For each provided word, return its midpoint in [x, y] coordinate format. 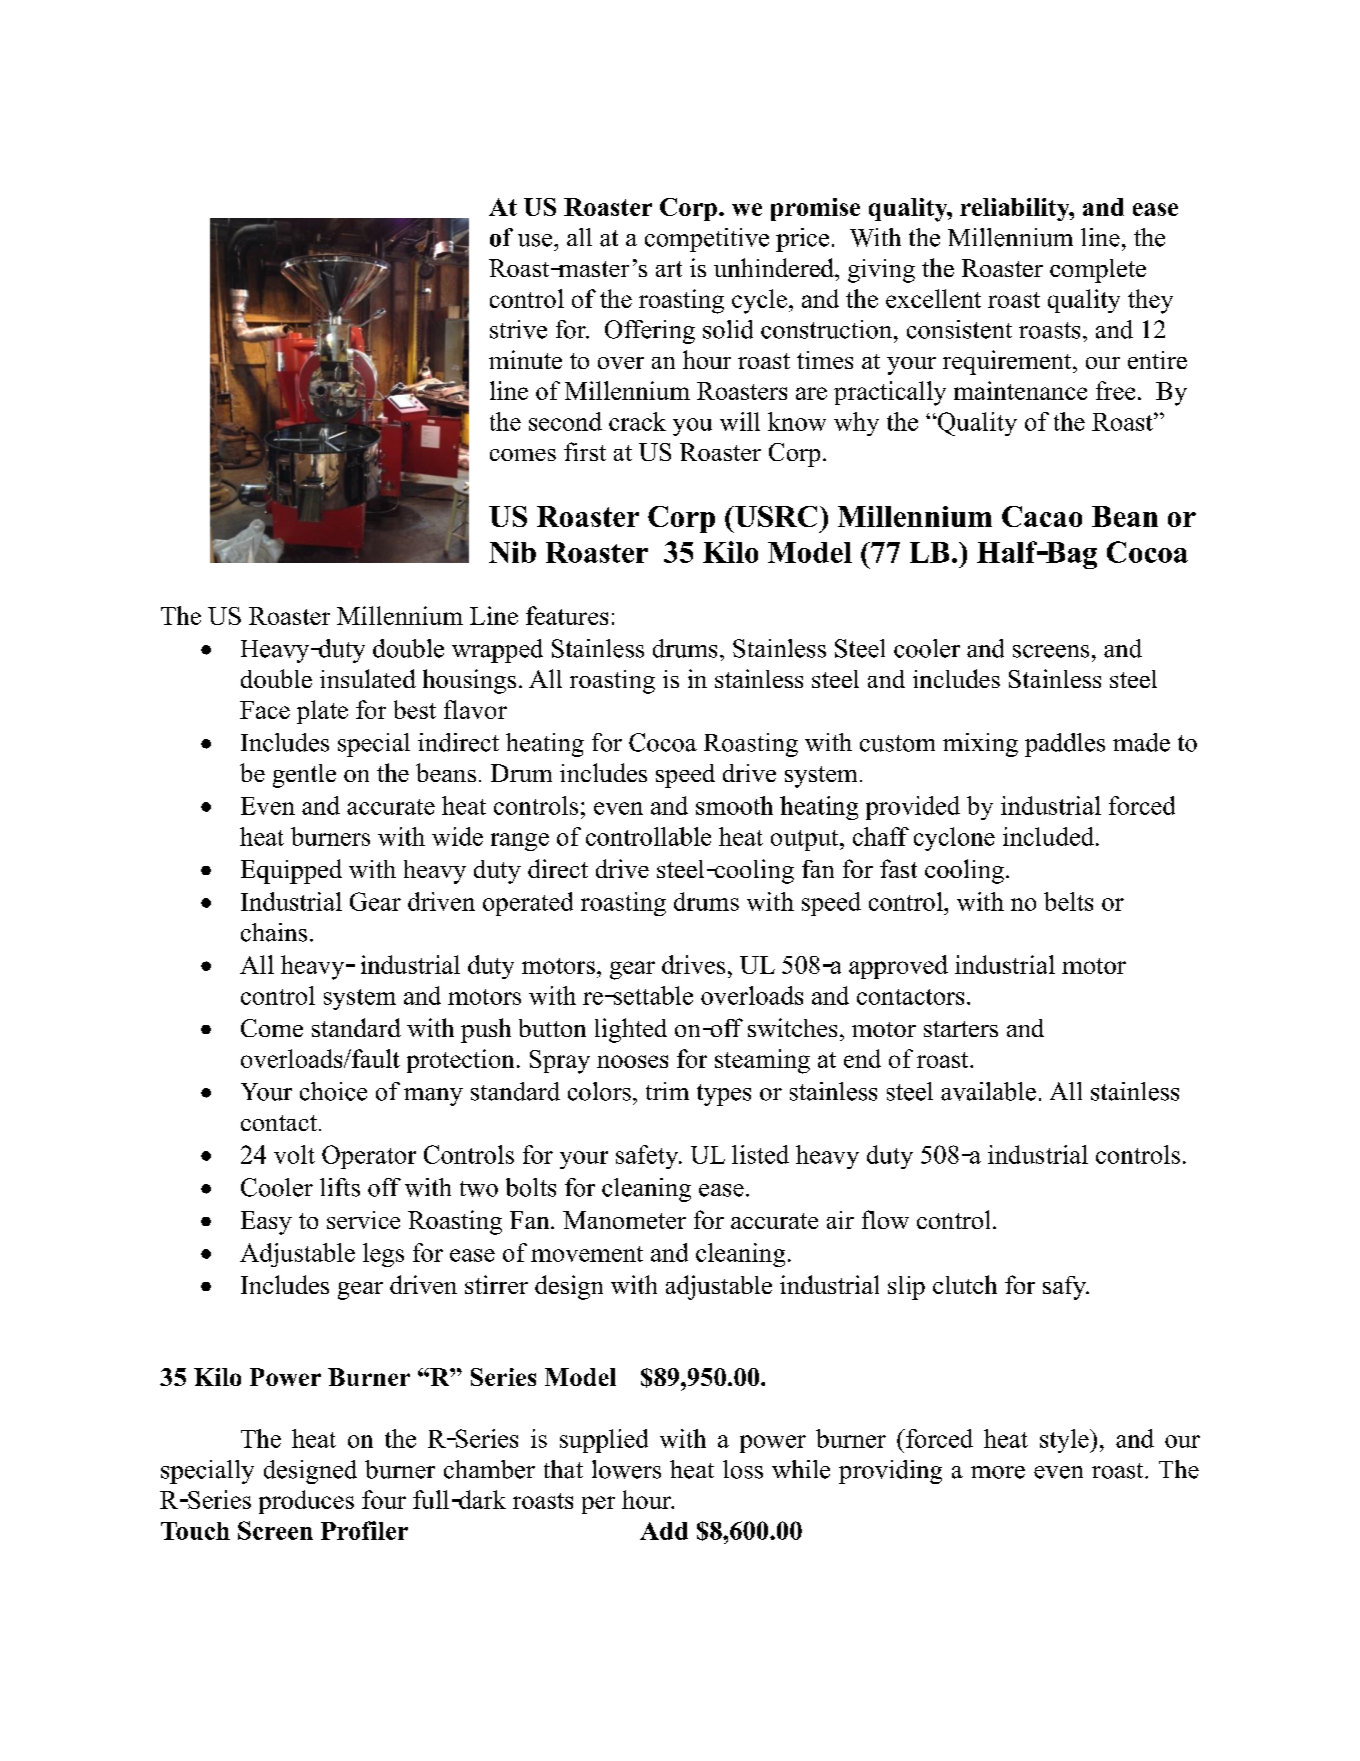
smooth [734, 805]
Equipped [291, 871]
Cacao [1042, 516]
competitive [707, 240]
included [1048, 836]
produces [306, 1502]
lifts [340, 1187]
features [567, 615]
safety [648, 1157]
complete [1098, 271]
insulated [368, 678]
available [988, 1091]
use [536, 240]
